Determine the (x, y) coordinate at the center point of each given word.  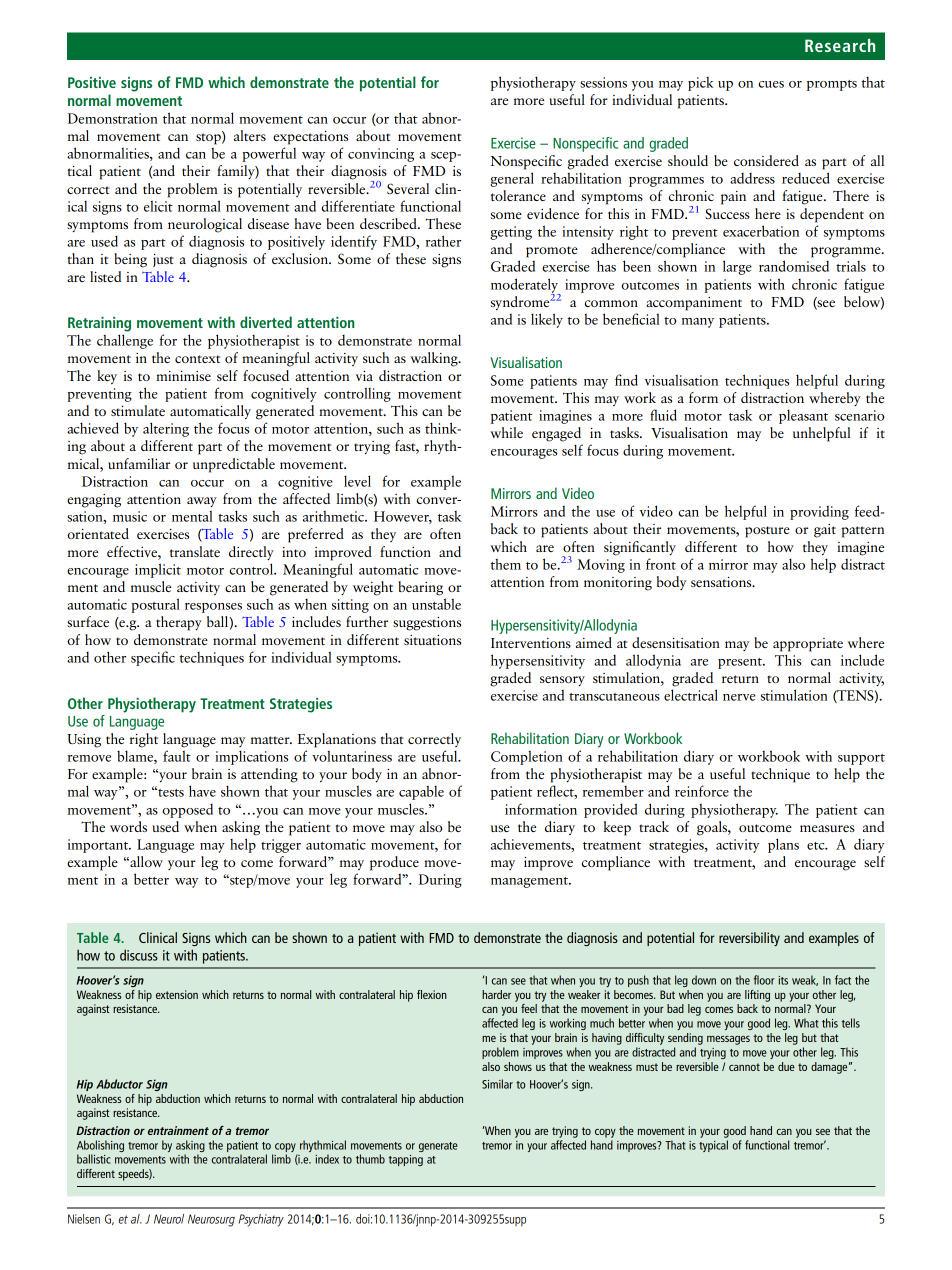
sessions (603, 82)
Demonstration (113, 118)
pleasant (803, 416)
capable (421, 792)
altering (166, 429)
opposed (187, 811)
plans (783, 845)
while (506, 432)
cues (771, 84)
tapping (406, 1160)
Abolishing (100, 1146)
